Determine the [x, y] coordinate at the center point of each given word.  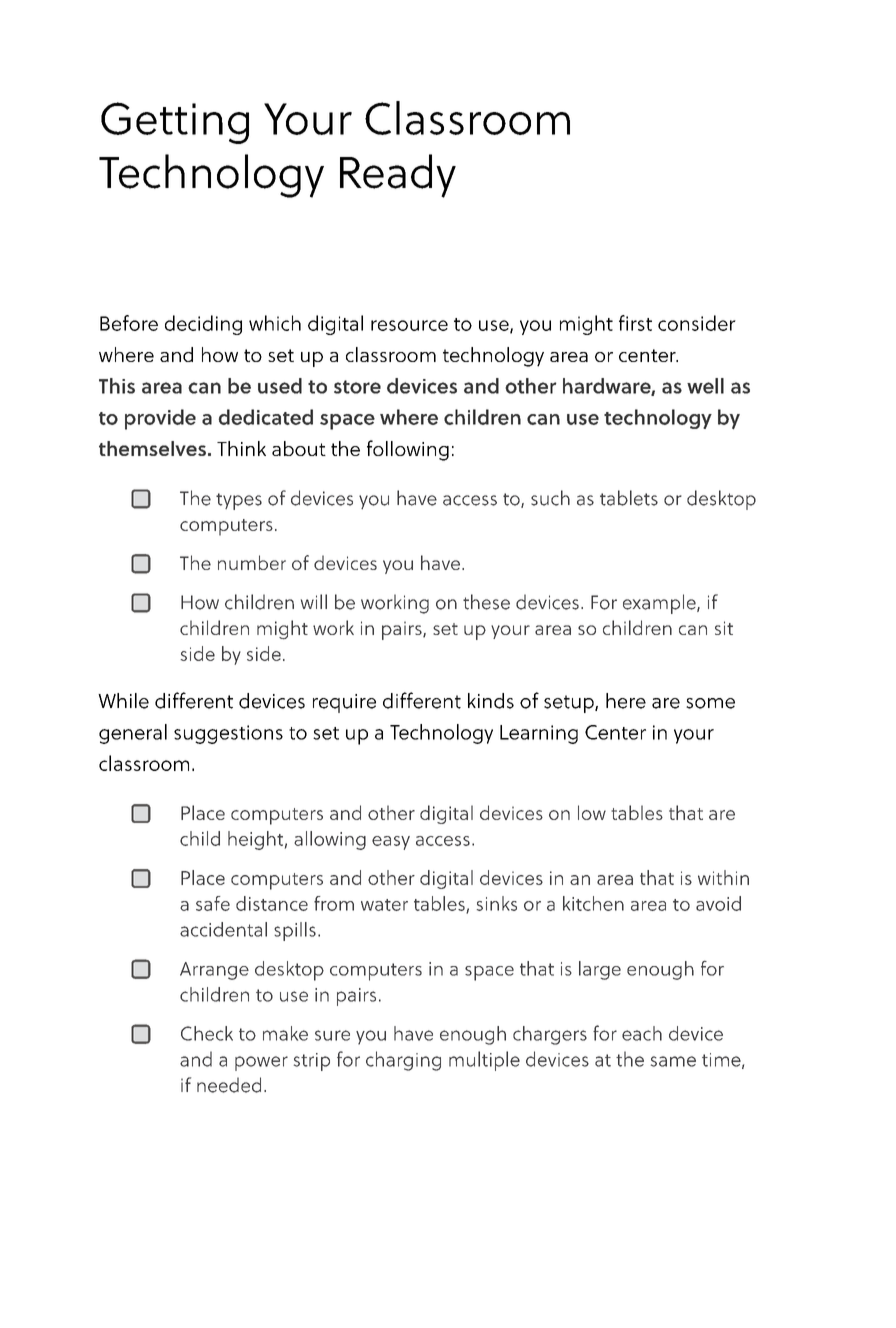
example [660, 604]
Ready [398, 176]
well [705, 386]
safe [213, 903]
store [357, 387]
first [635, 323]
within [723, 877]
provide [160, 419]
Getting [175, 123]
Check [207, 1033]
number [252, 562]
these [486, 602]
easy [391, 843]
